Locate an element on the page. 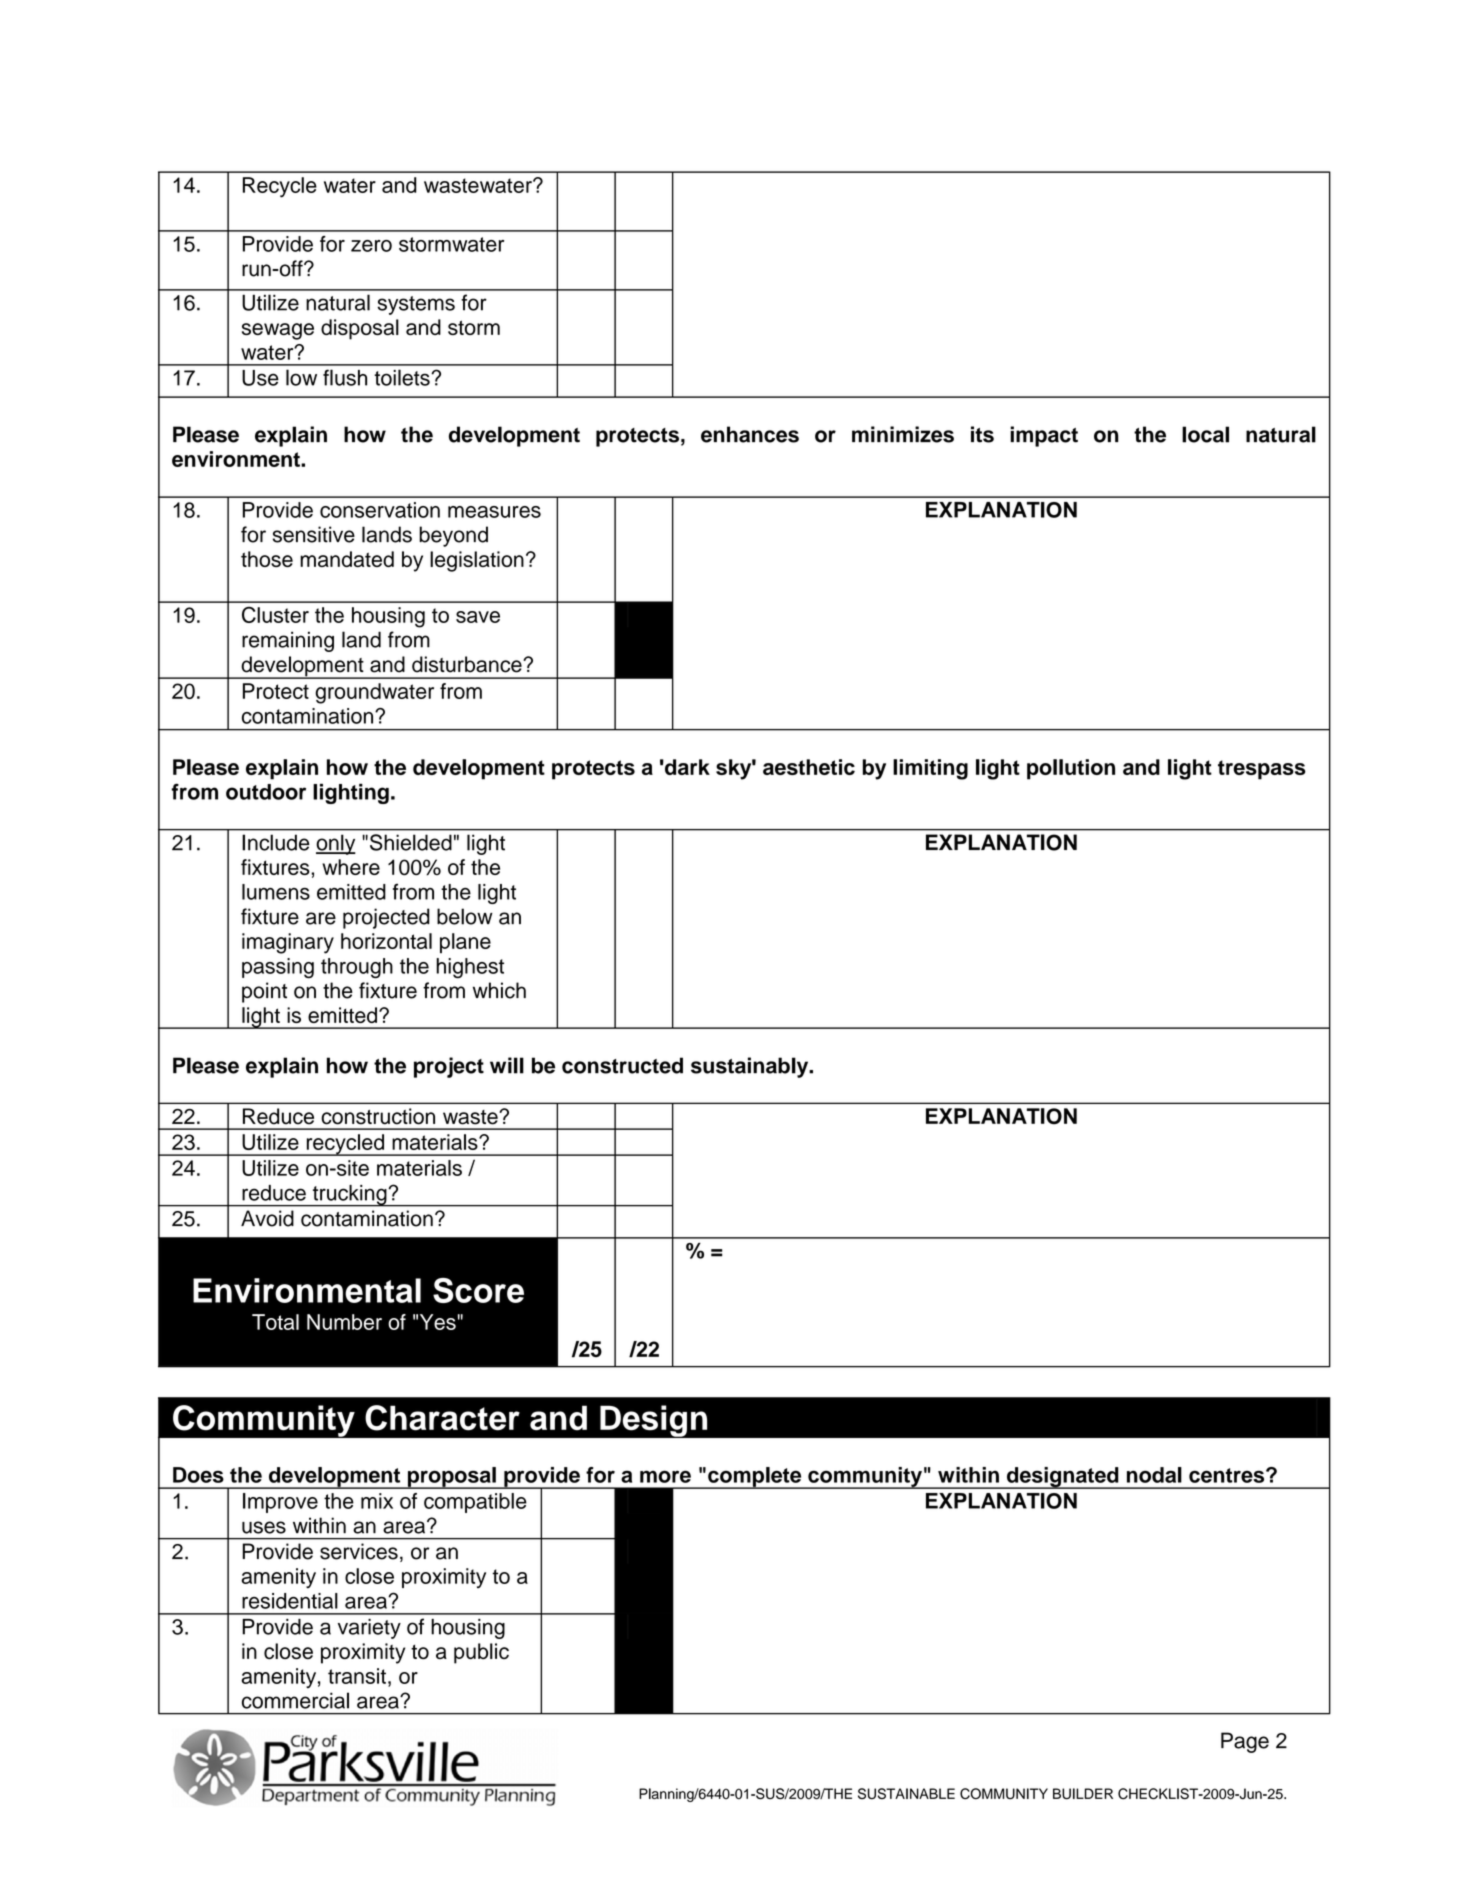 Image resolution: width=1459 pixels, height=1888 pixels. commercial is located at coordinates (295, 1700).
